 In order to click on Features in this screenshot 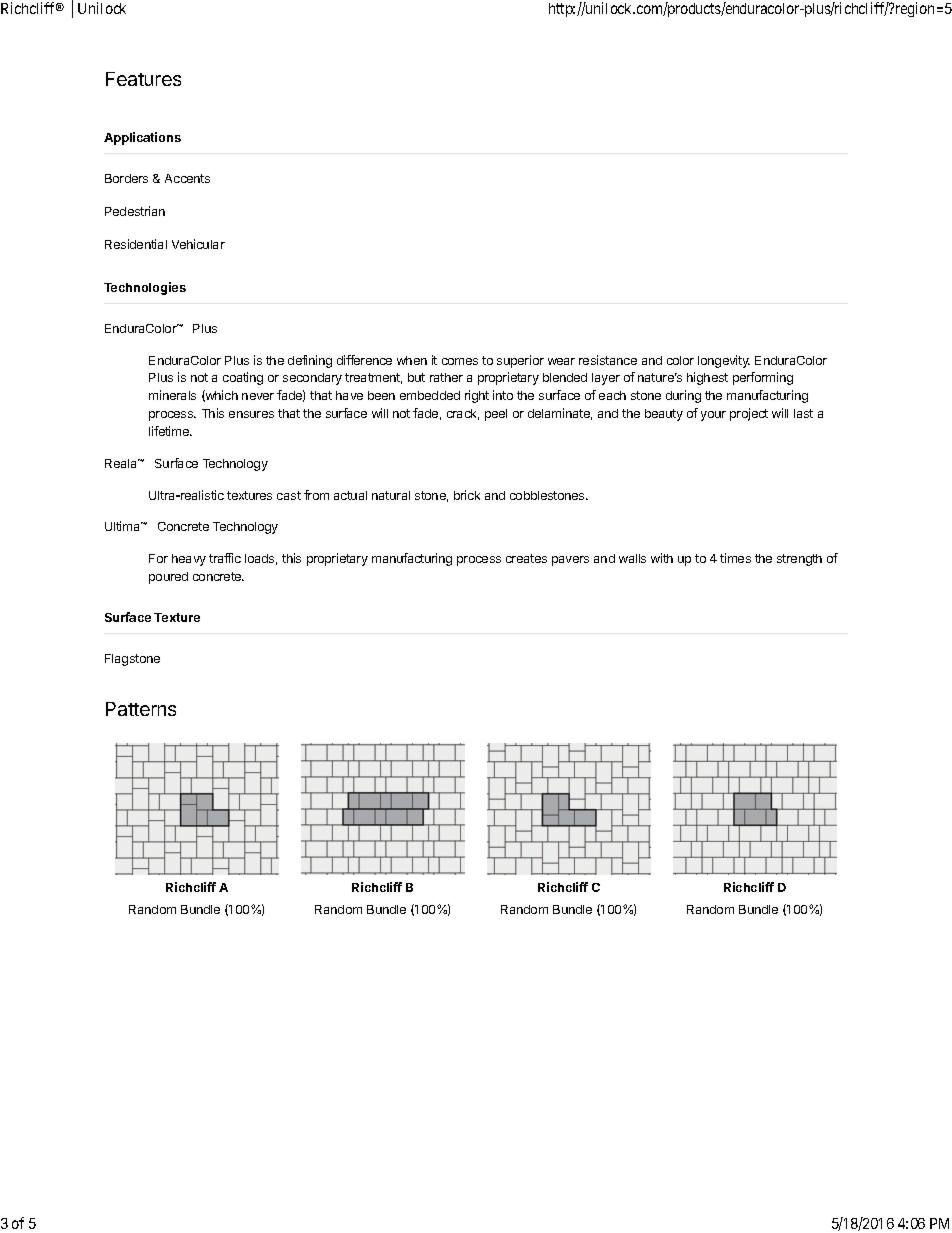, I will do `click(143, 79)`.
